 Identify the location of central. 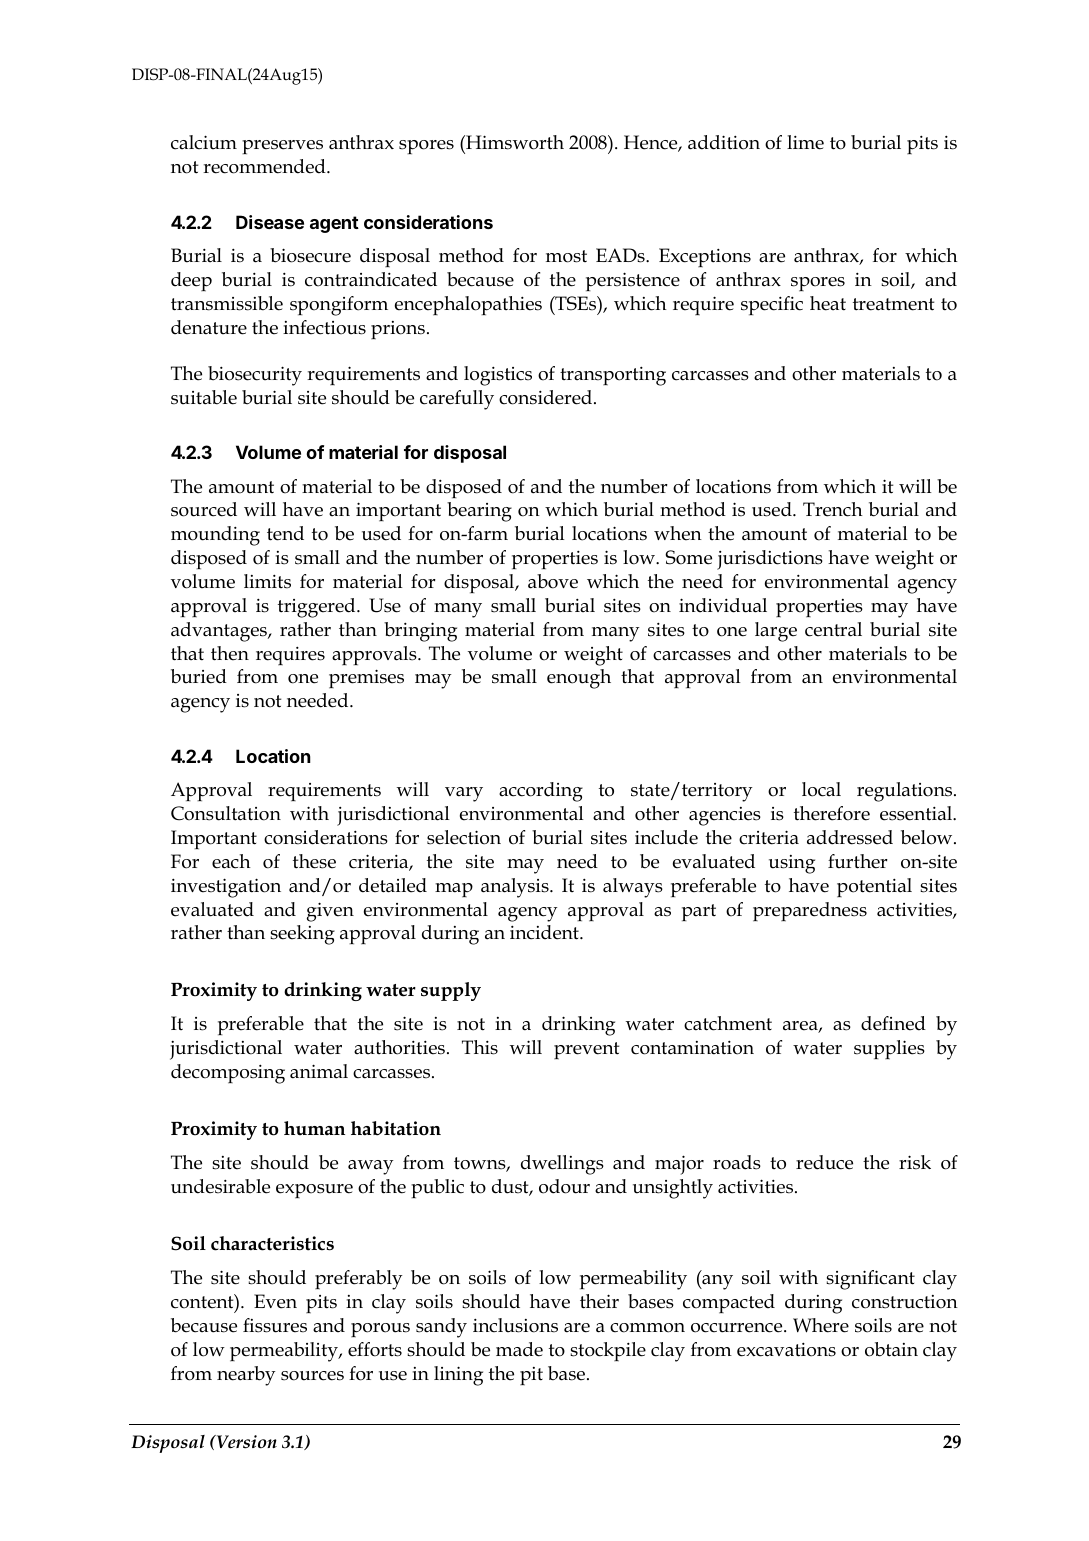
(833, 629).
